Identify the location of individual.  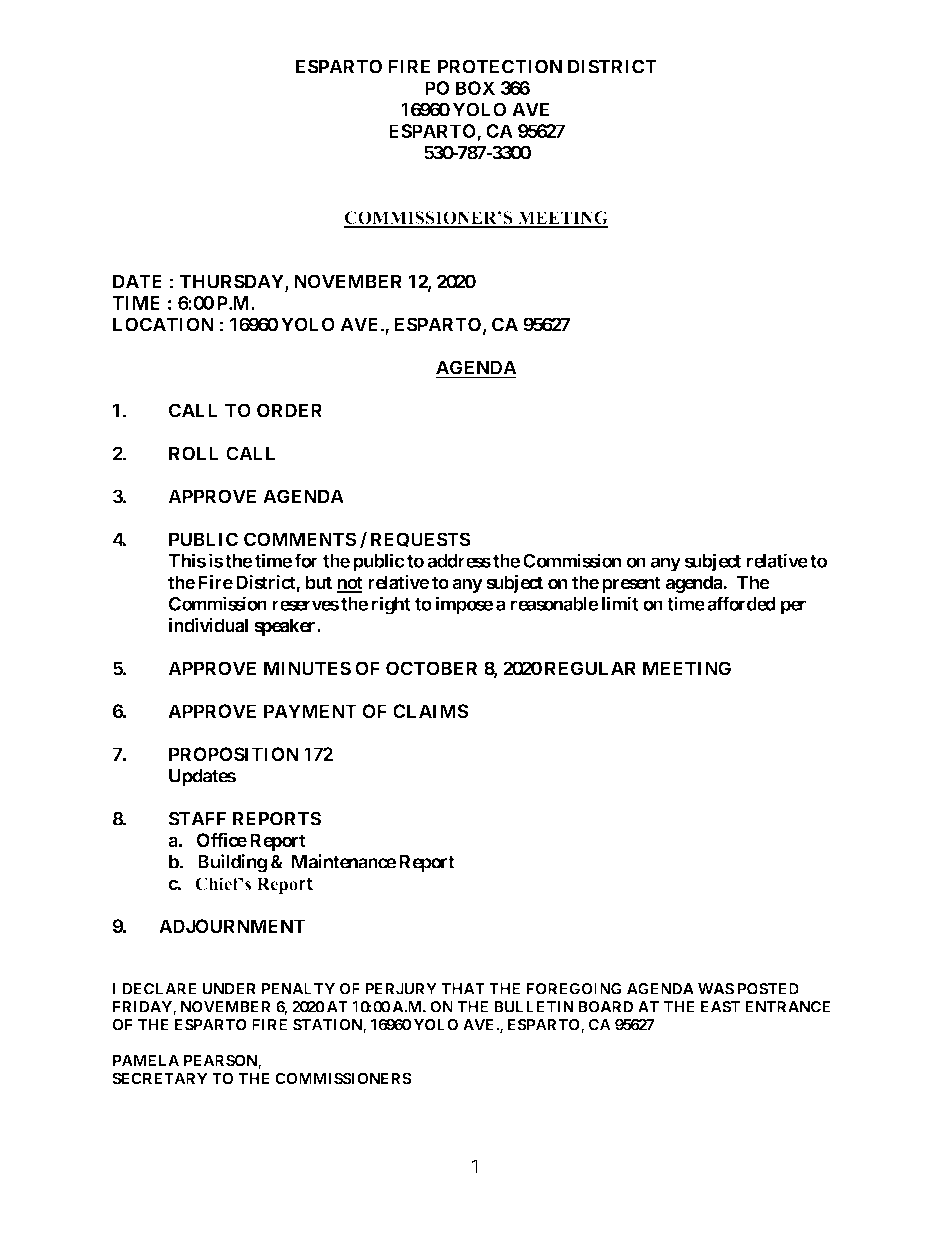
(208, 625).
